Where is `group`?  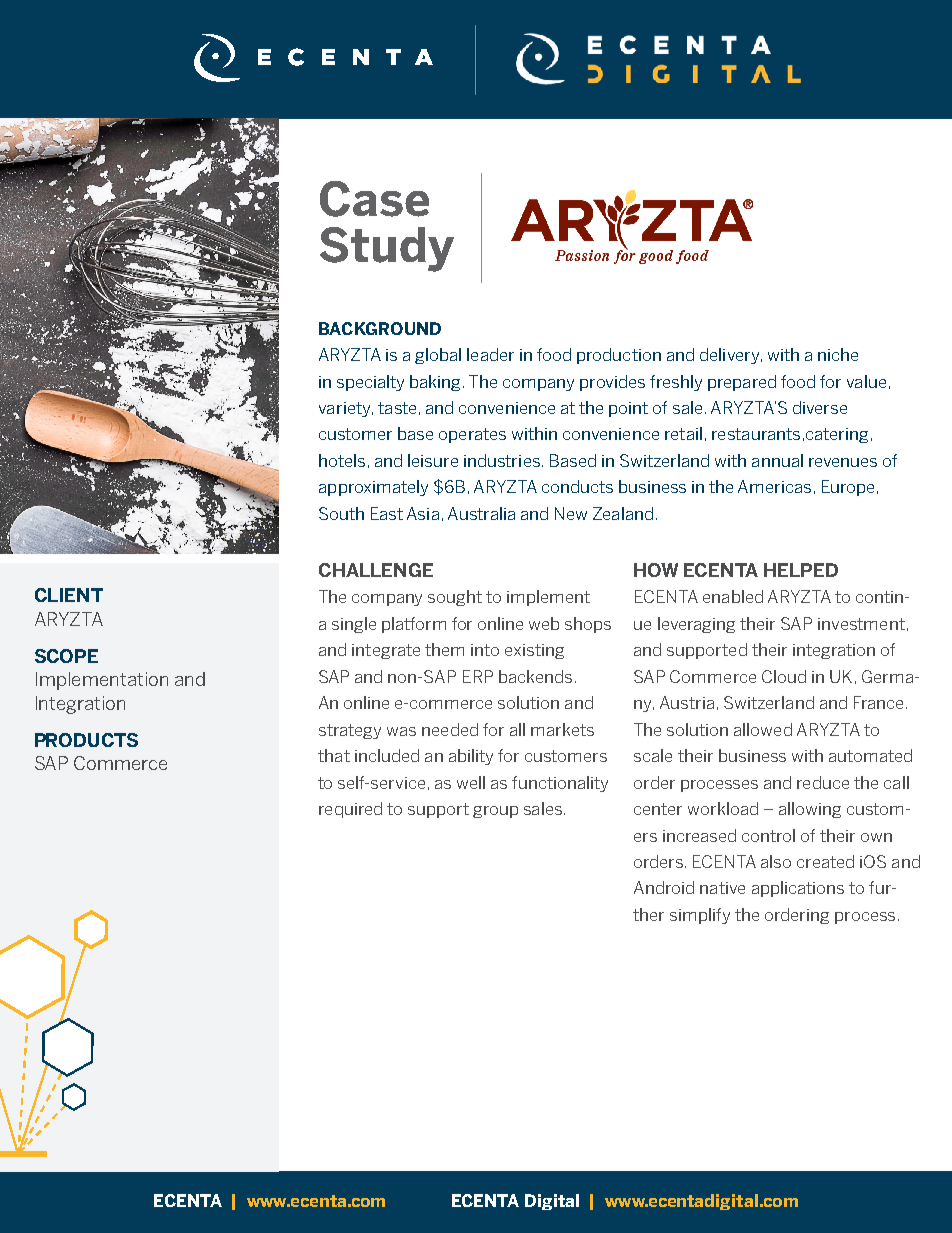
group is located at coordinates (495, 812).
